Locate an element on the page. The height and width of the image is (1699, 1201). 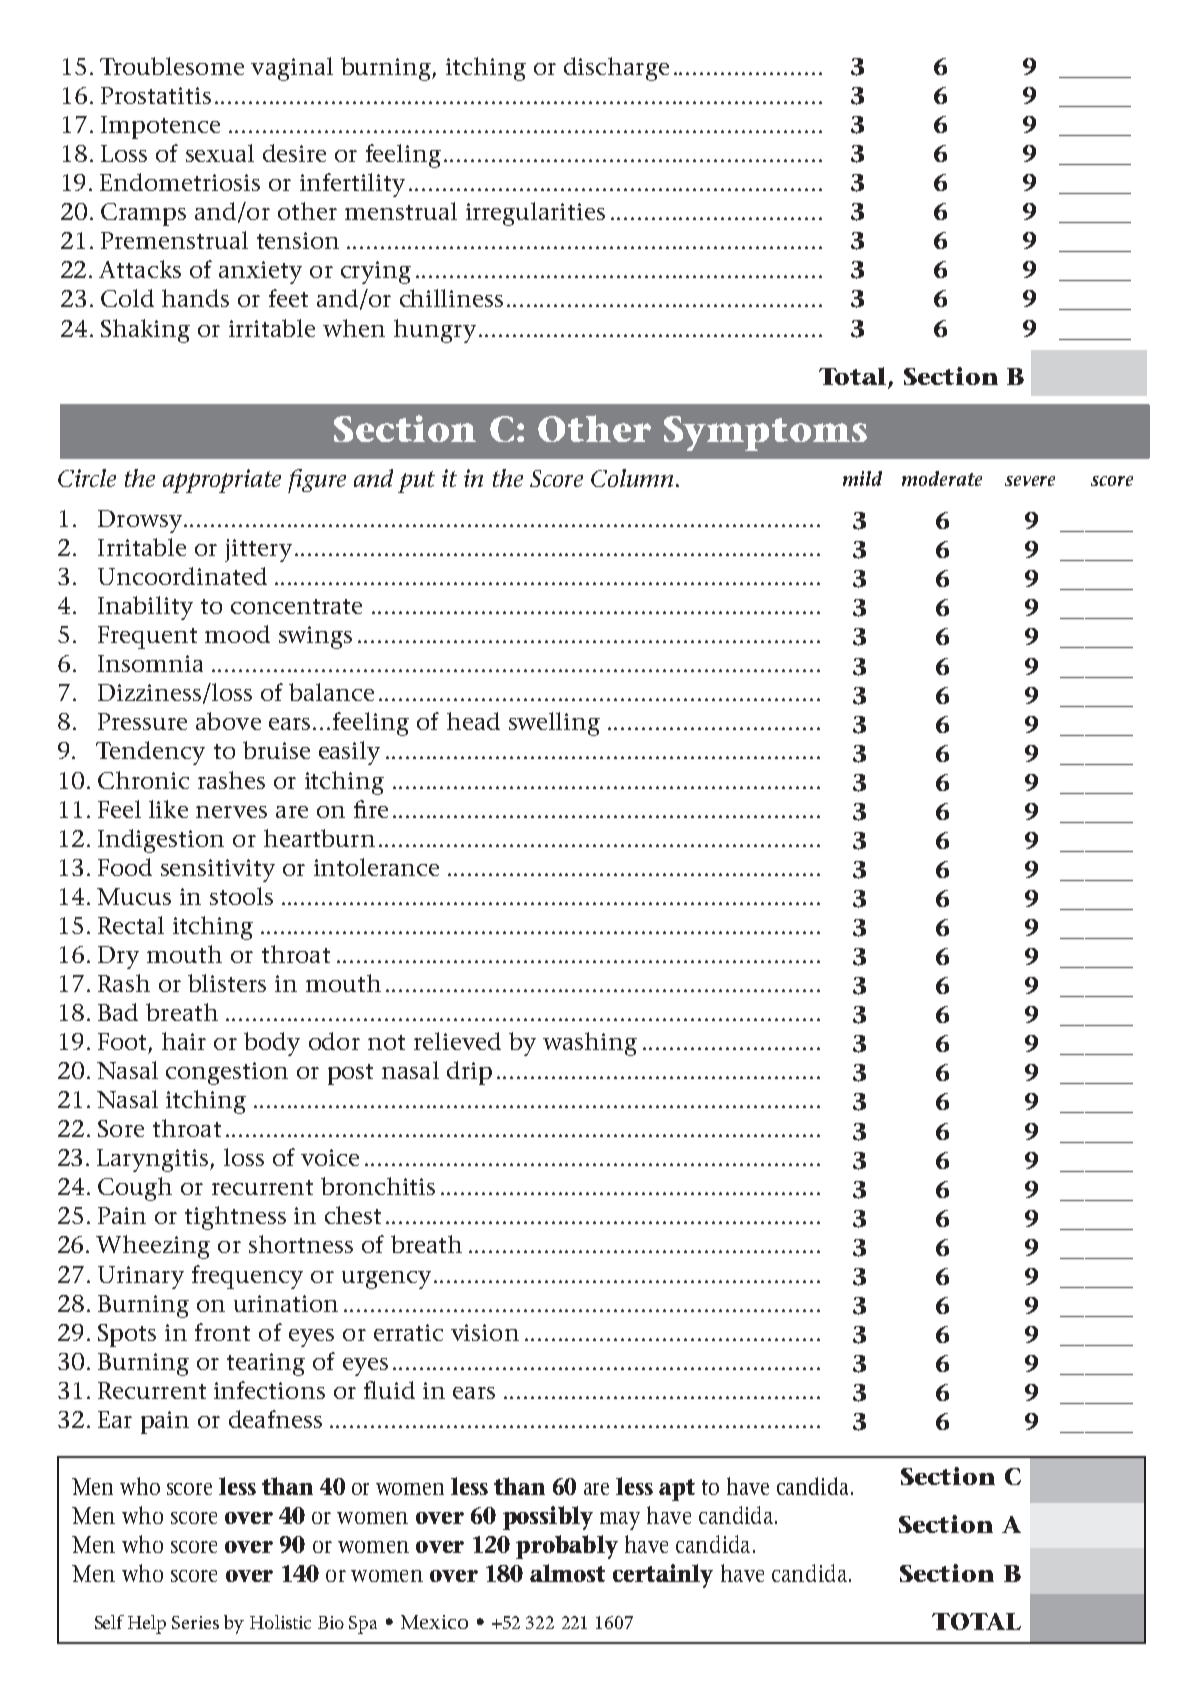
Impotence is located at coordinates (160, 127).
